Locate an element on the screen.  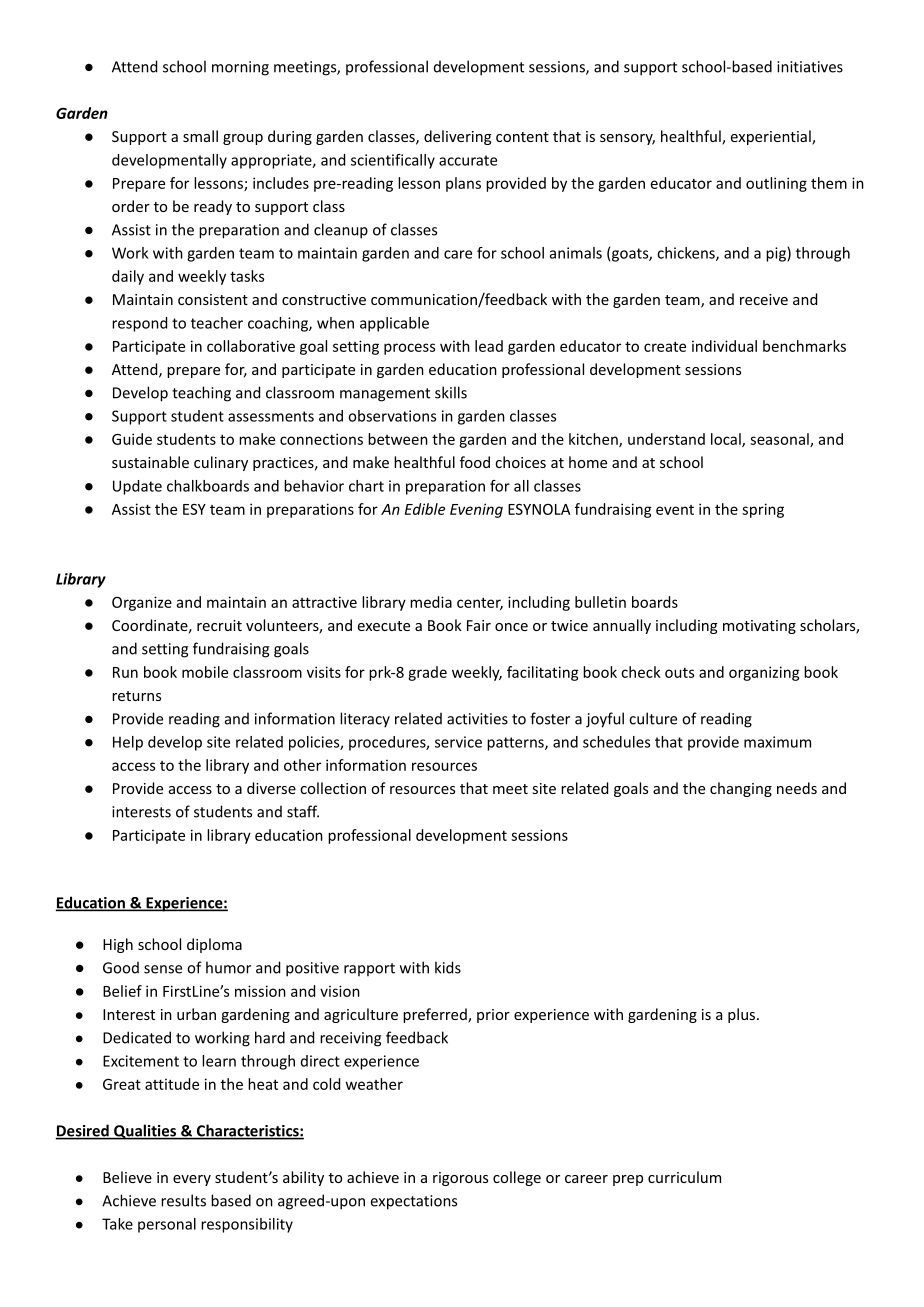
rigorous is located at coordinates (460, 1179).
